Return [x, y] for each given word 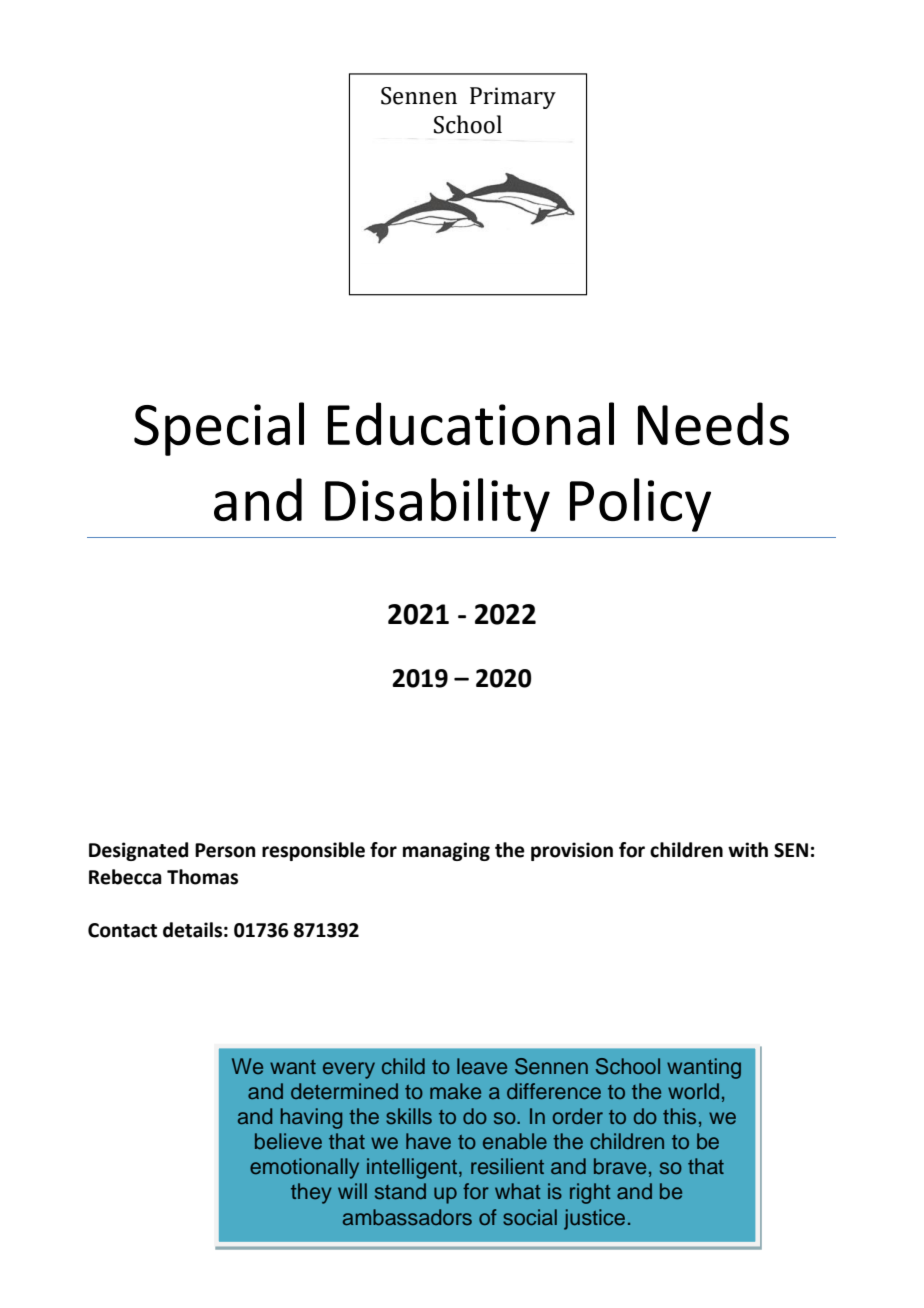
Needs [713, 424]
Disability [437, 505]
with [748, 850]
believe [288, 1141]
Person [225, 850]
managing [446, 851]
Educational [471, 424]
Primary [513, 98]
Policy [640, 505]
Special [219, 429]
